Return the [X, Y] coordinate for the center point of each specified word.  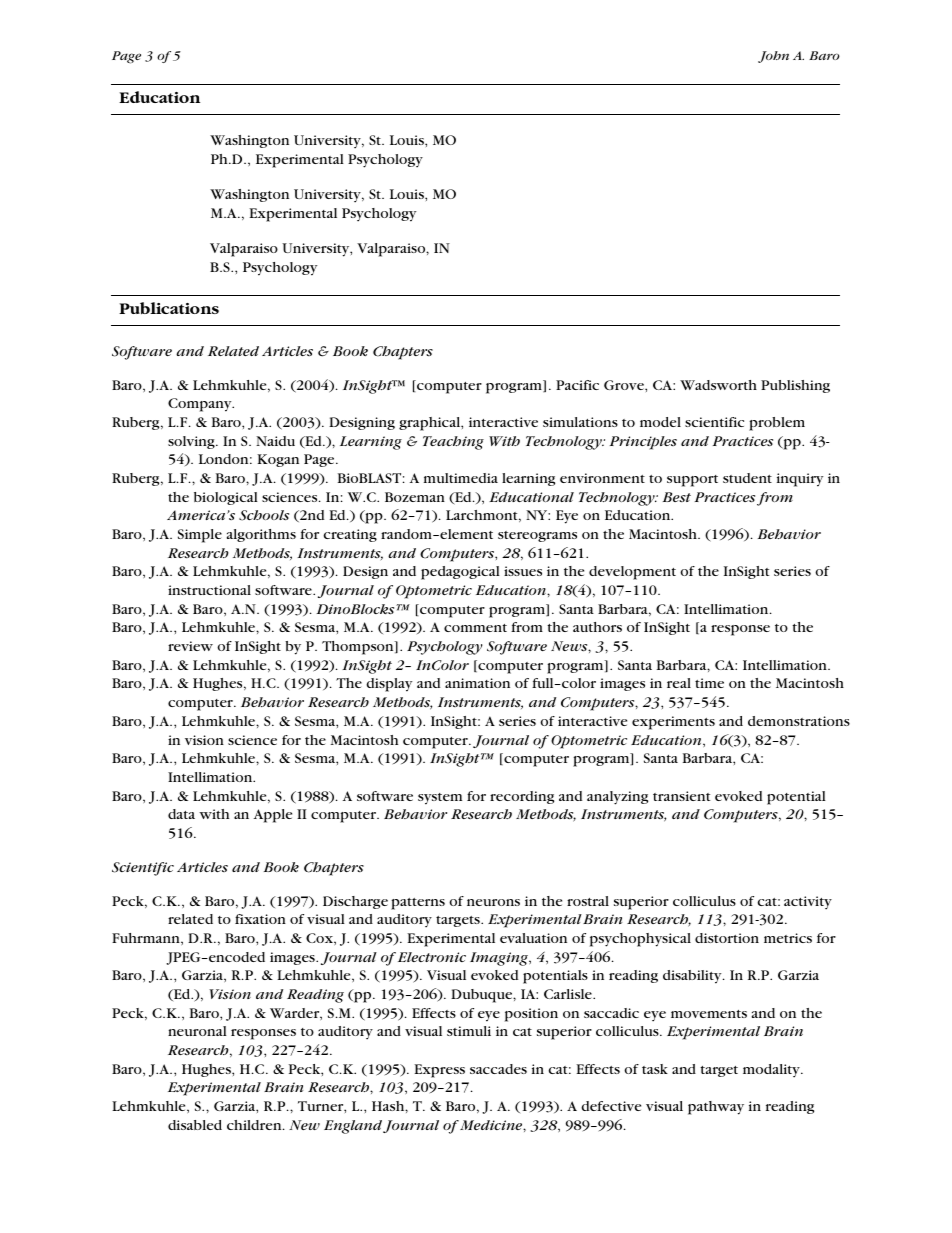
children [255, 1125]
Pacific [577, 385]
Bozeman [415, 497]
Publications [169, 308]
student [747, 478]
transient [681, 796]
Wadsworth [718, 385]
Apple [273, 816]
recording [522, 797]
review [190, 646]
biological [226, 498]
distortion [727, 938]
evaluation [533, 938]
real [679, 683]
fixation [260, 919]
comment [475, 628]
